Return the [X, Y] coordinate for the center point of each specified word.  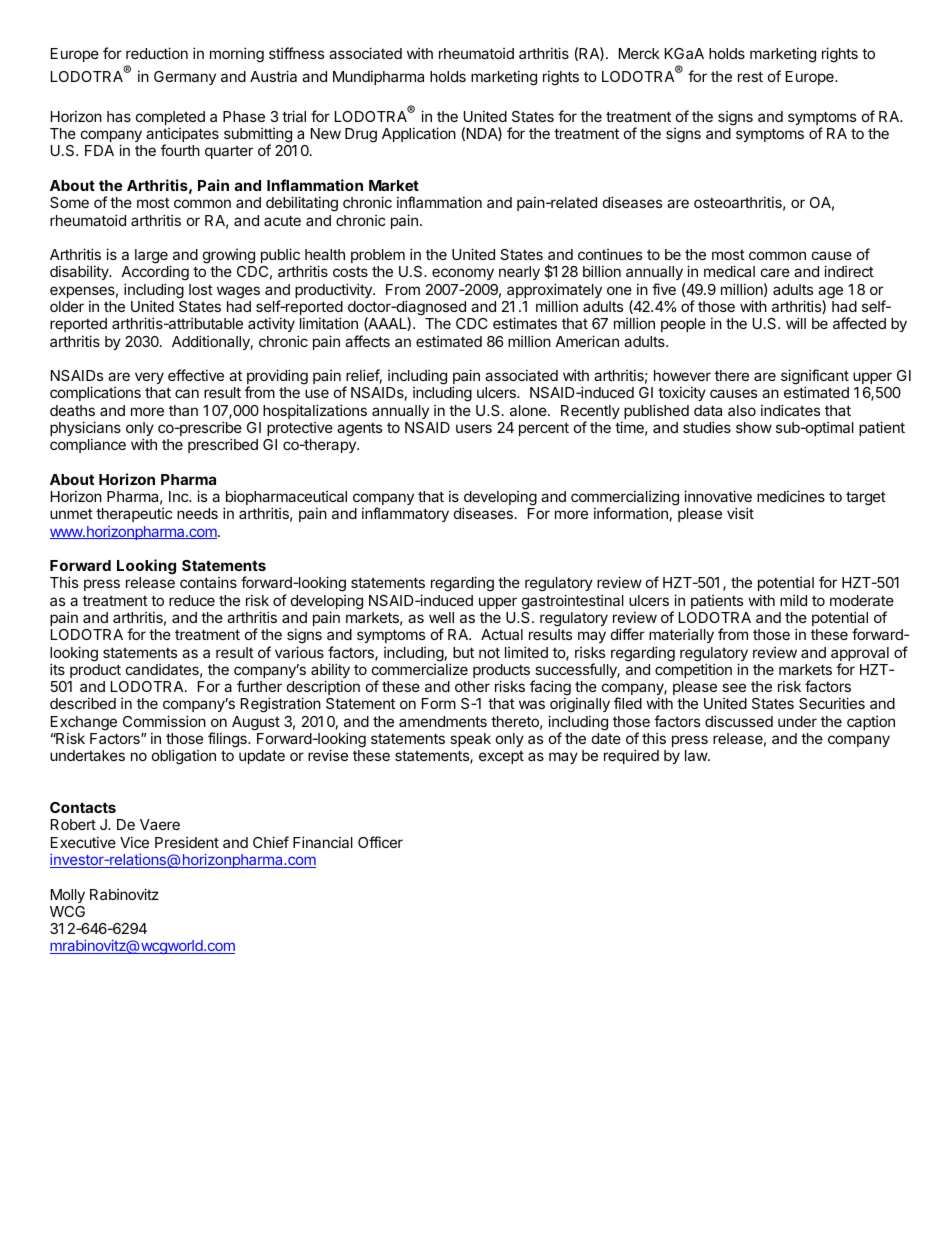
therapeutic [134, 515]
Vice [134, 842]
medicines [791, 496]
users [474, 428]
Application [419, 134]
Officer [380, 842]
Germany [185, 78]
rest [750, 76]
